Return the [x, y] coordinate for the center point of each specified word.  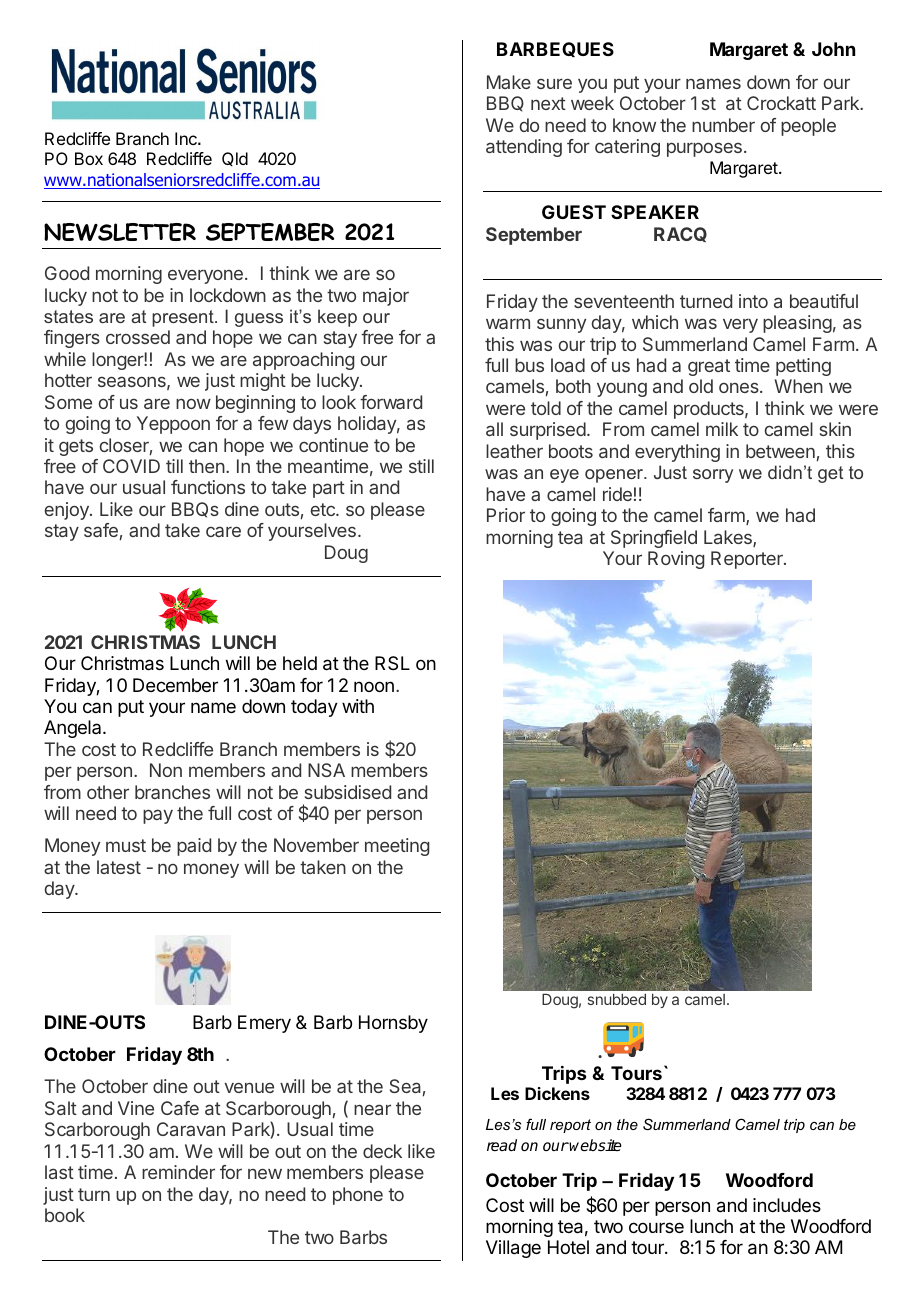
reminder [178, 1172]
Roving [676, 560]
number [723, 125]
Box [89, 158]
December [175, 685]
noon [374, 686]
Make [509, 82]
